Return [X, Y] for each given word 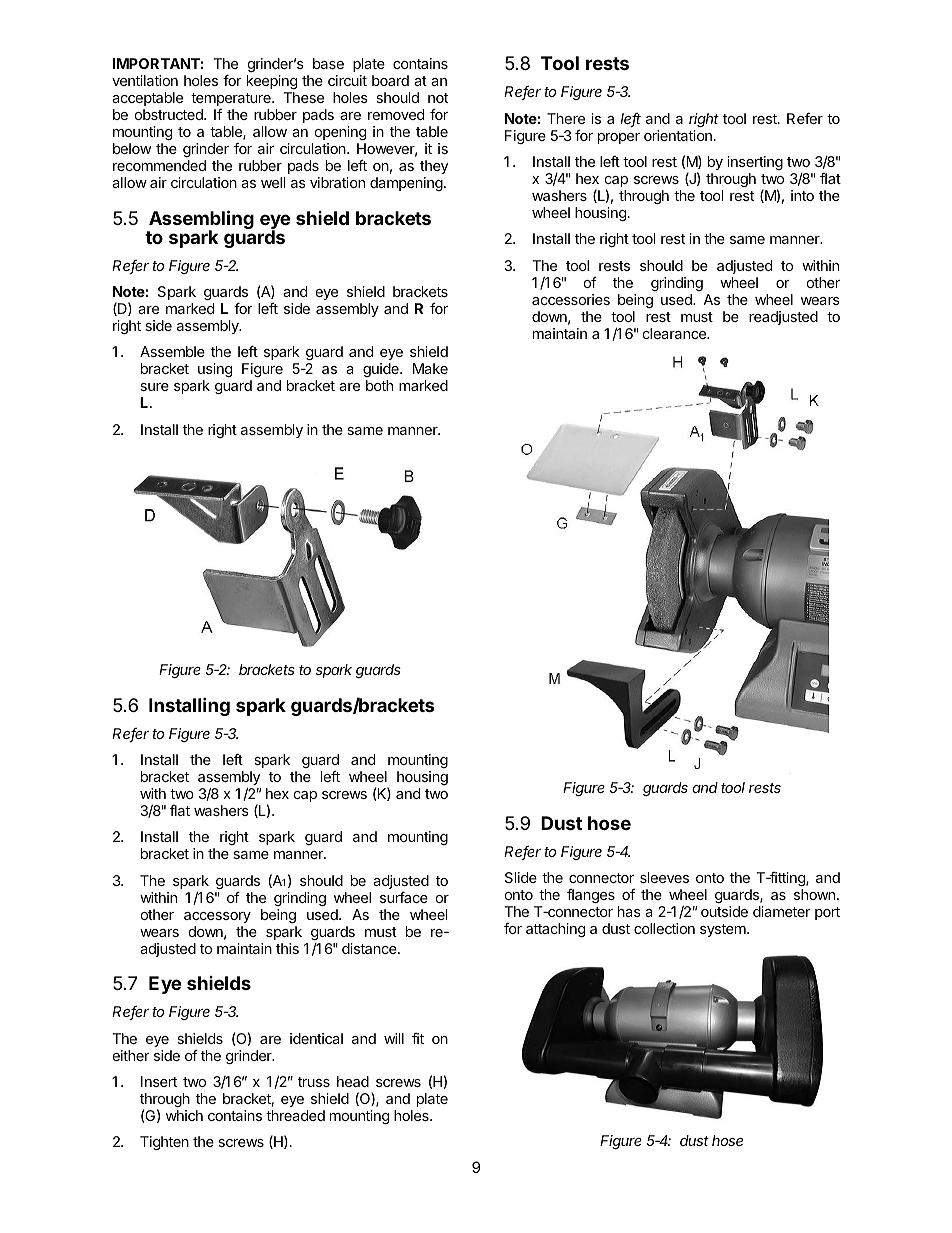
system [724, 930]
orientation [678, 135]
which [184, 1115]
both [379, 385]
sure [154, 387]
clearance [675, 333]
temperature [232, 99]
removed [396, 114]
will [394, 1038]
